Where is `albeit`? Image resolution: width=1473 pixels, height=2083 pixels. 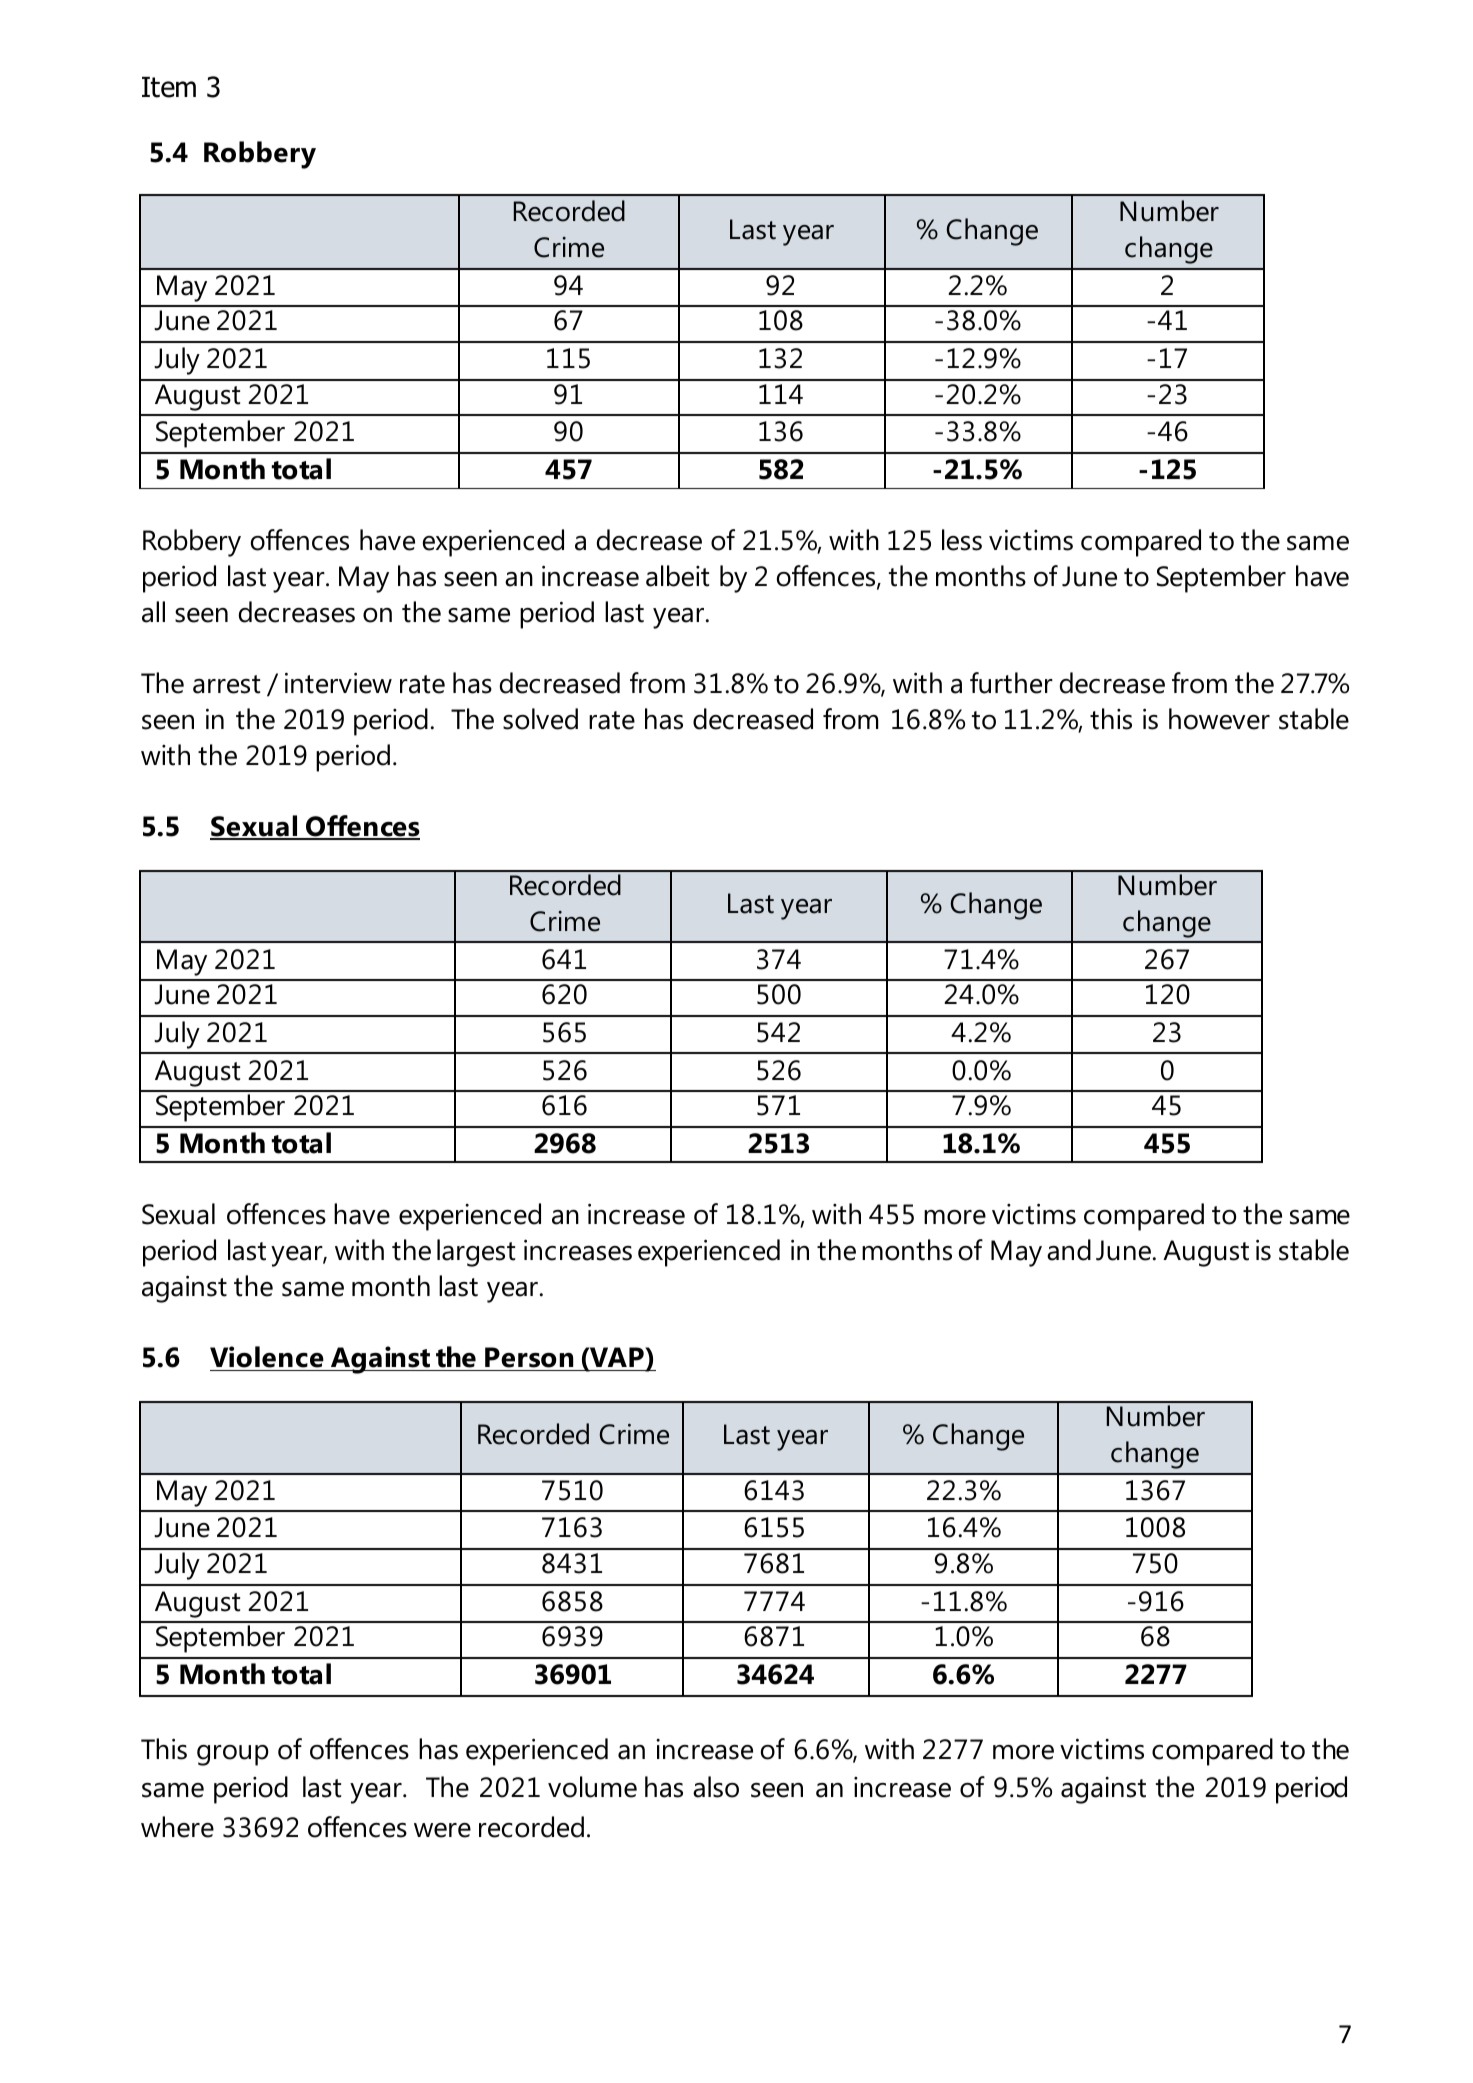
albeit is located at coordinates (677, 576).
